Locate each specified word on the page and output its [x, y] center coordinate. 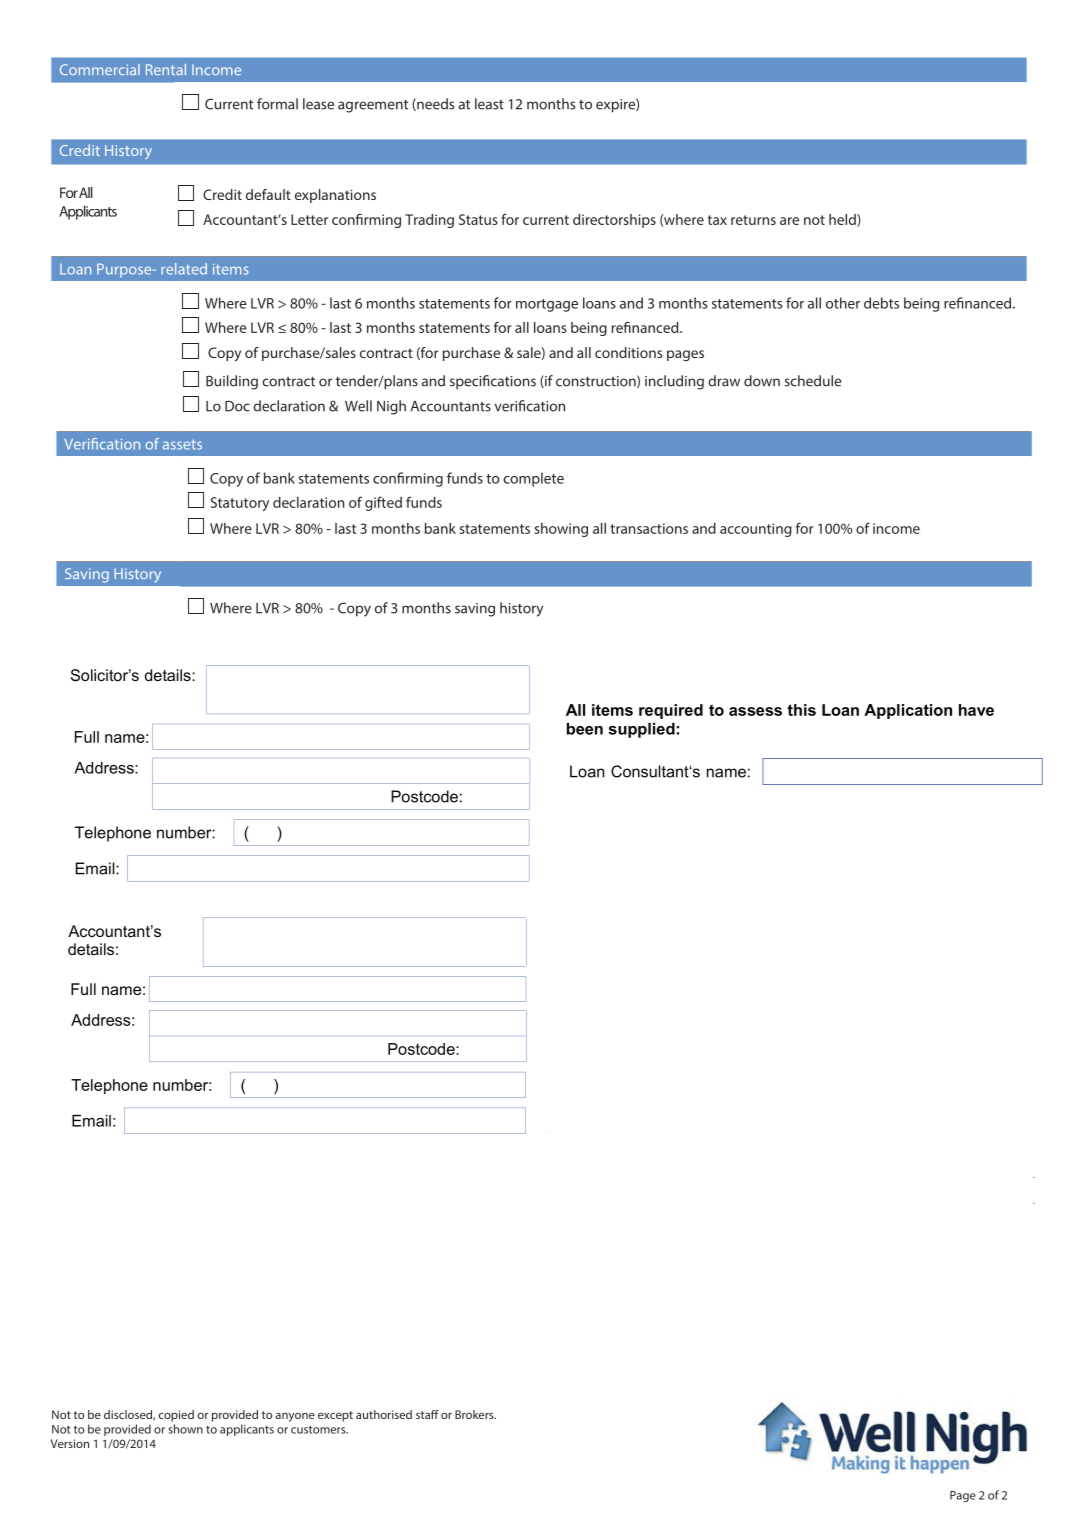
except [335, 1416]
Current [229, 104]
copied [176, 1416]
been [585, 729]
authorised [384, 1414]
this [801, 710]
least [489, 104]
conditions [628, 352]
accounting [756, 530]
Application [908, 711]
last [345, 528]
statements [495, 529]
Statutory [240, 504]
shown [186, 1429]
